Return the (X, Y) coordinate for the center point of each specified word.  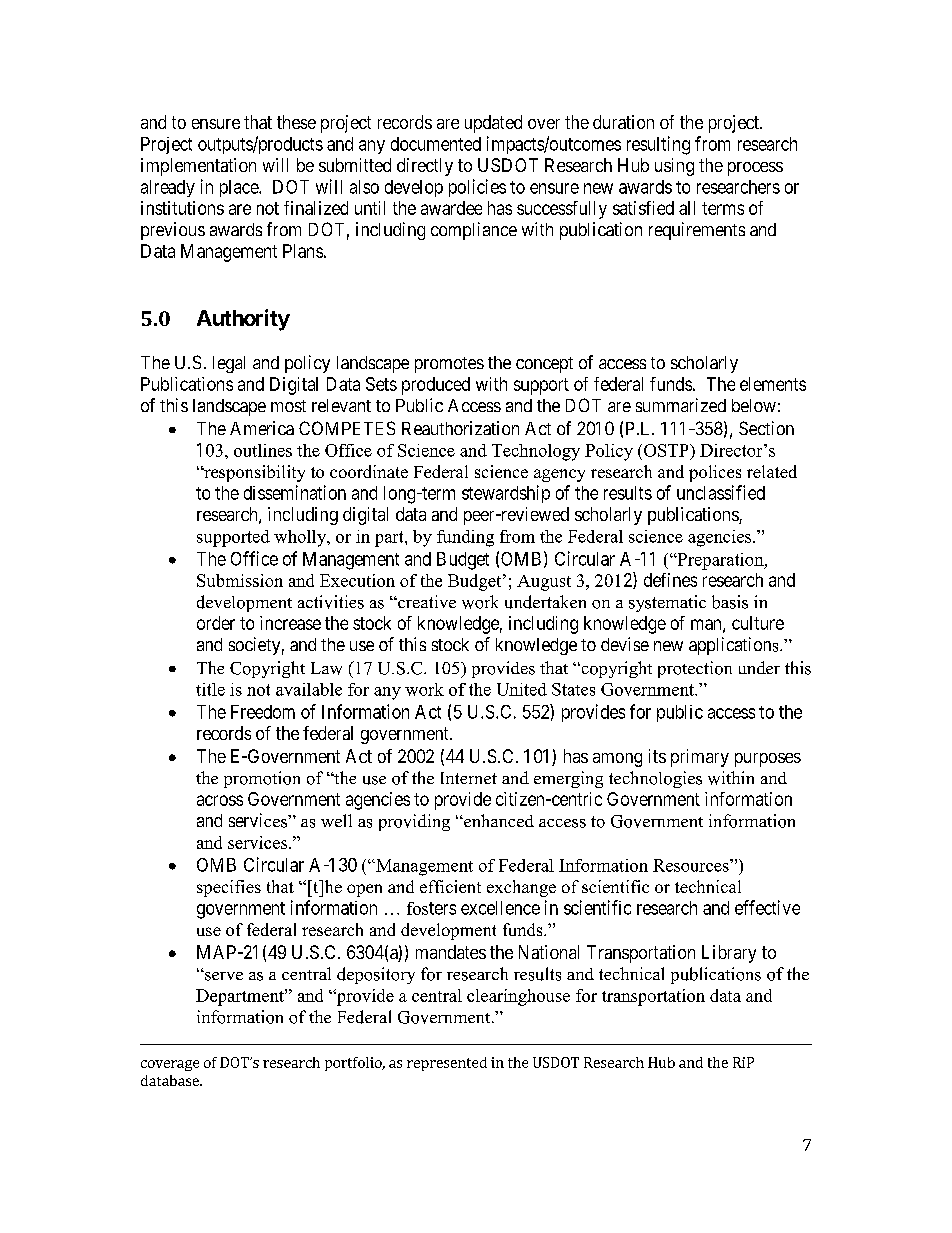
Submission (240, 580)
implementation (198, 167)
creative (426, 601)
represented (447, 1064)
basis (730, 602)
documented (436, 144)
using (674, 167)
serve (223, 976)
